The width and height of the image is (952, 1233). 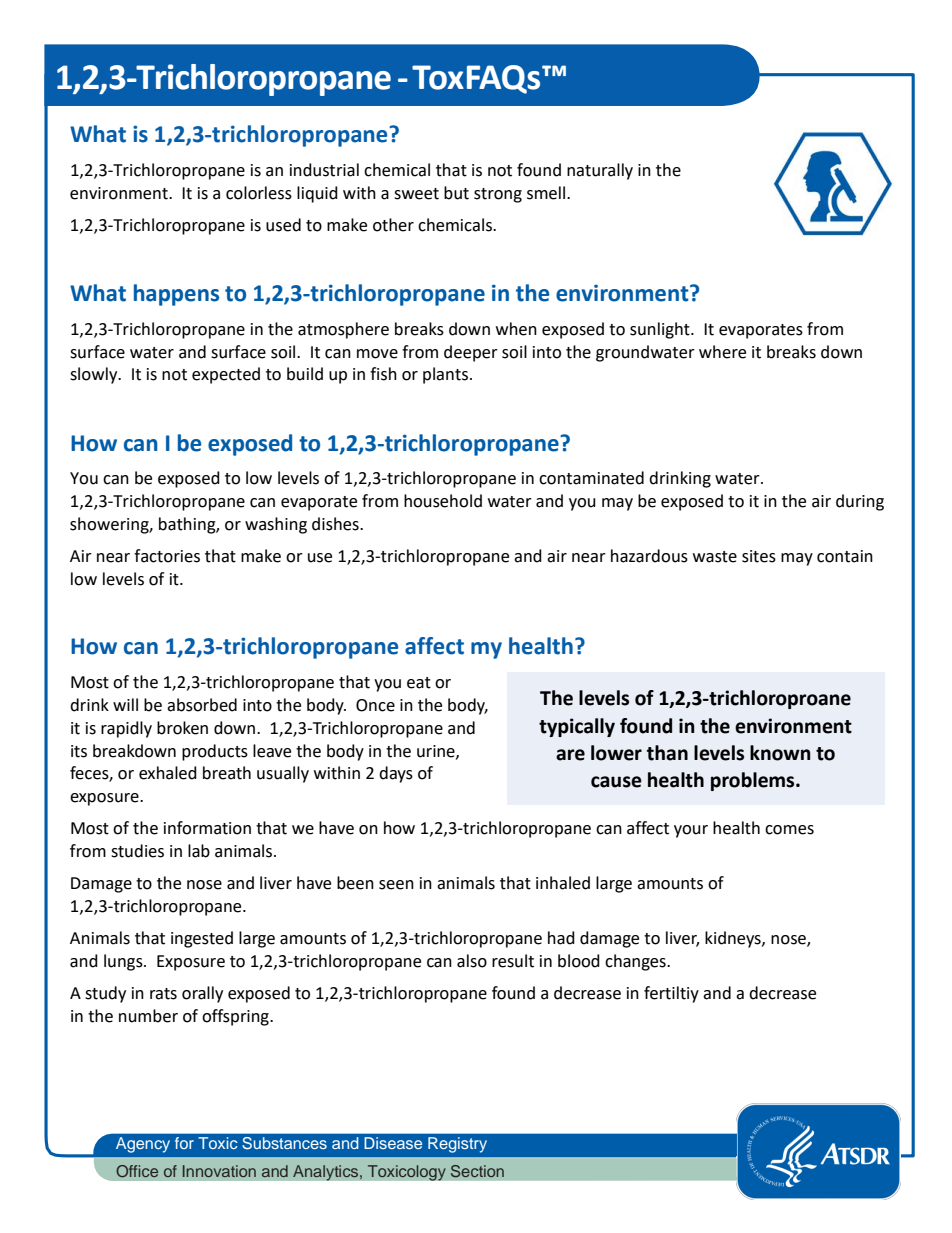 I want to click on colorless, so click(x=259, y=193).
